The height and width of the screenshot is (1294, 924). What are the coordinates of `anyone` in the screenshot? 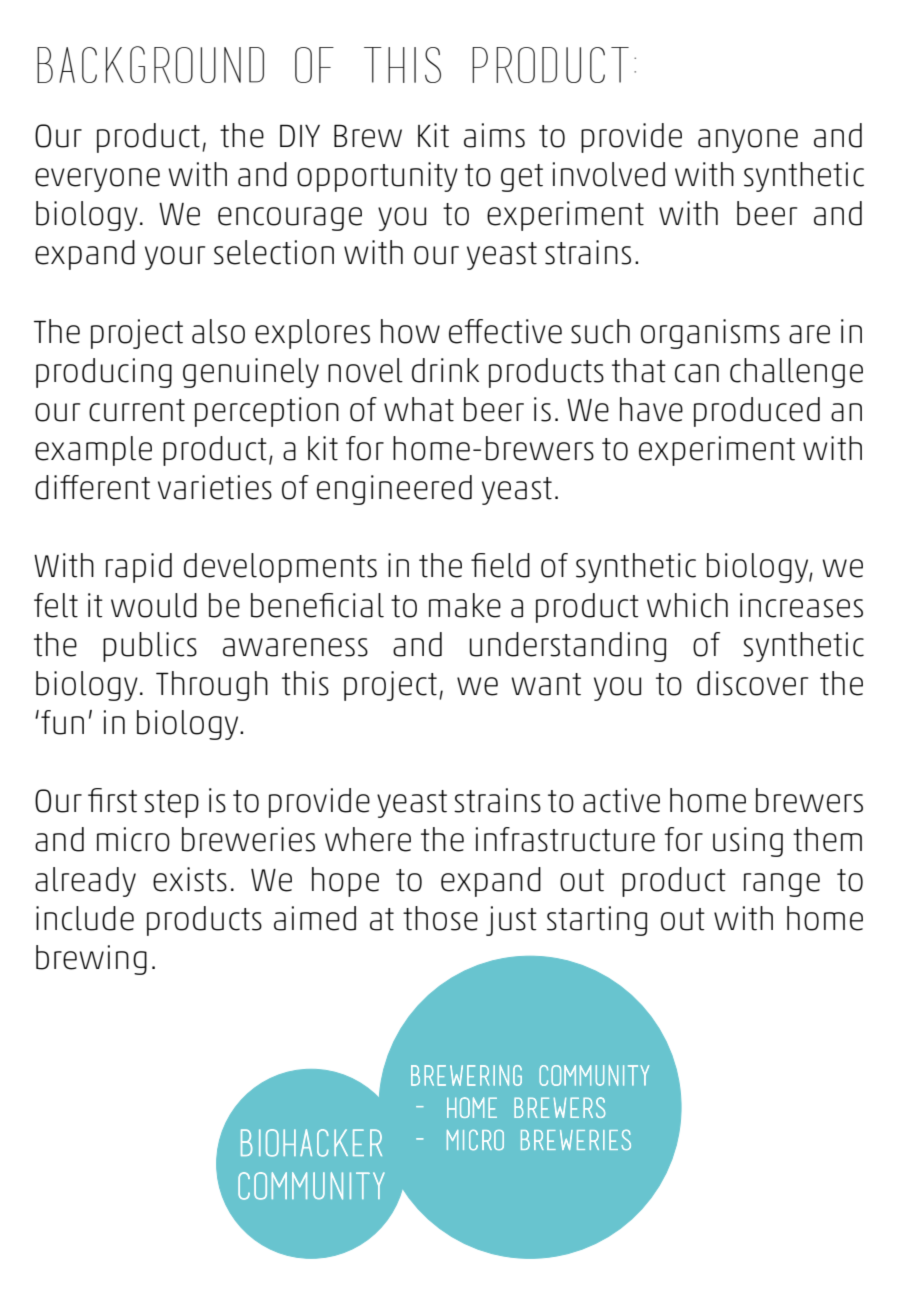 It's located at (748, 141).
